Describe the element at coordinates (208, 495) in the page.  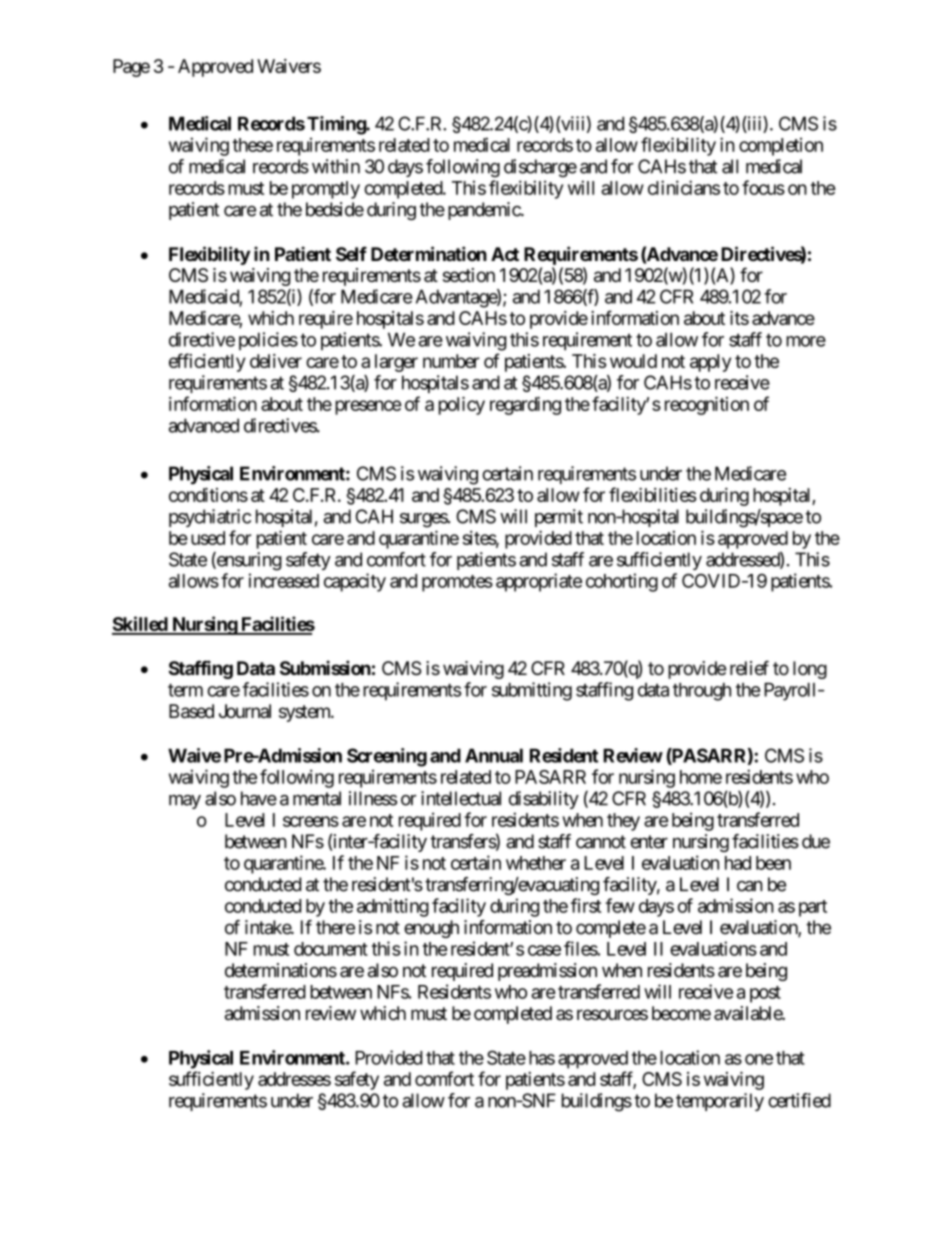
I see `conditions` at that location.
